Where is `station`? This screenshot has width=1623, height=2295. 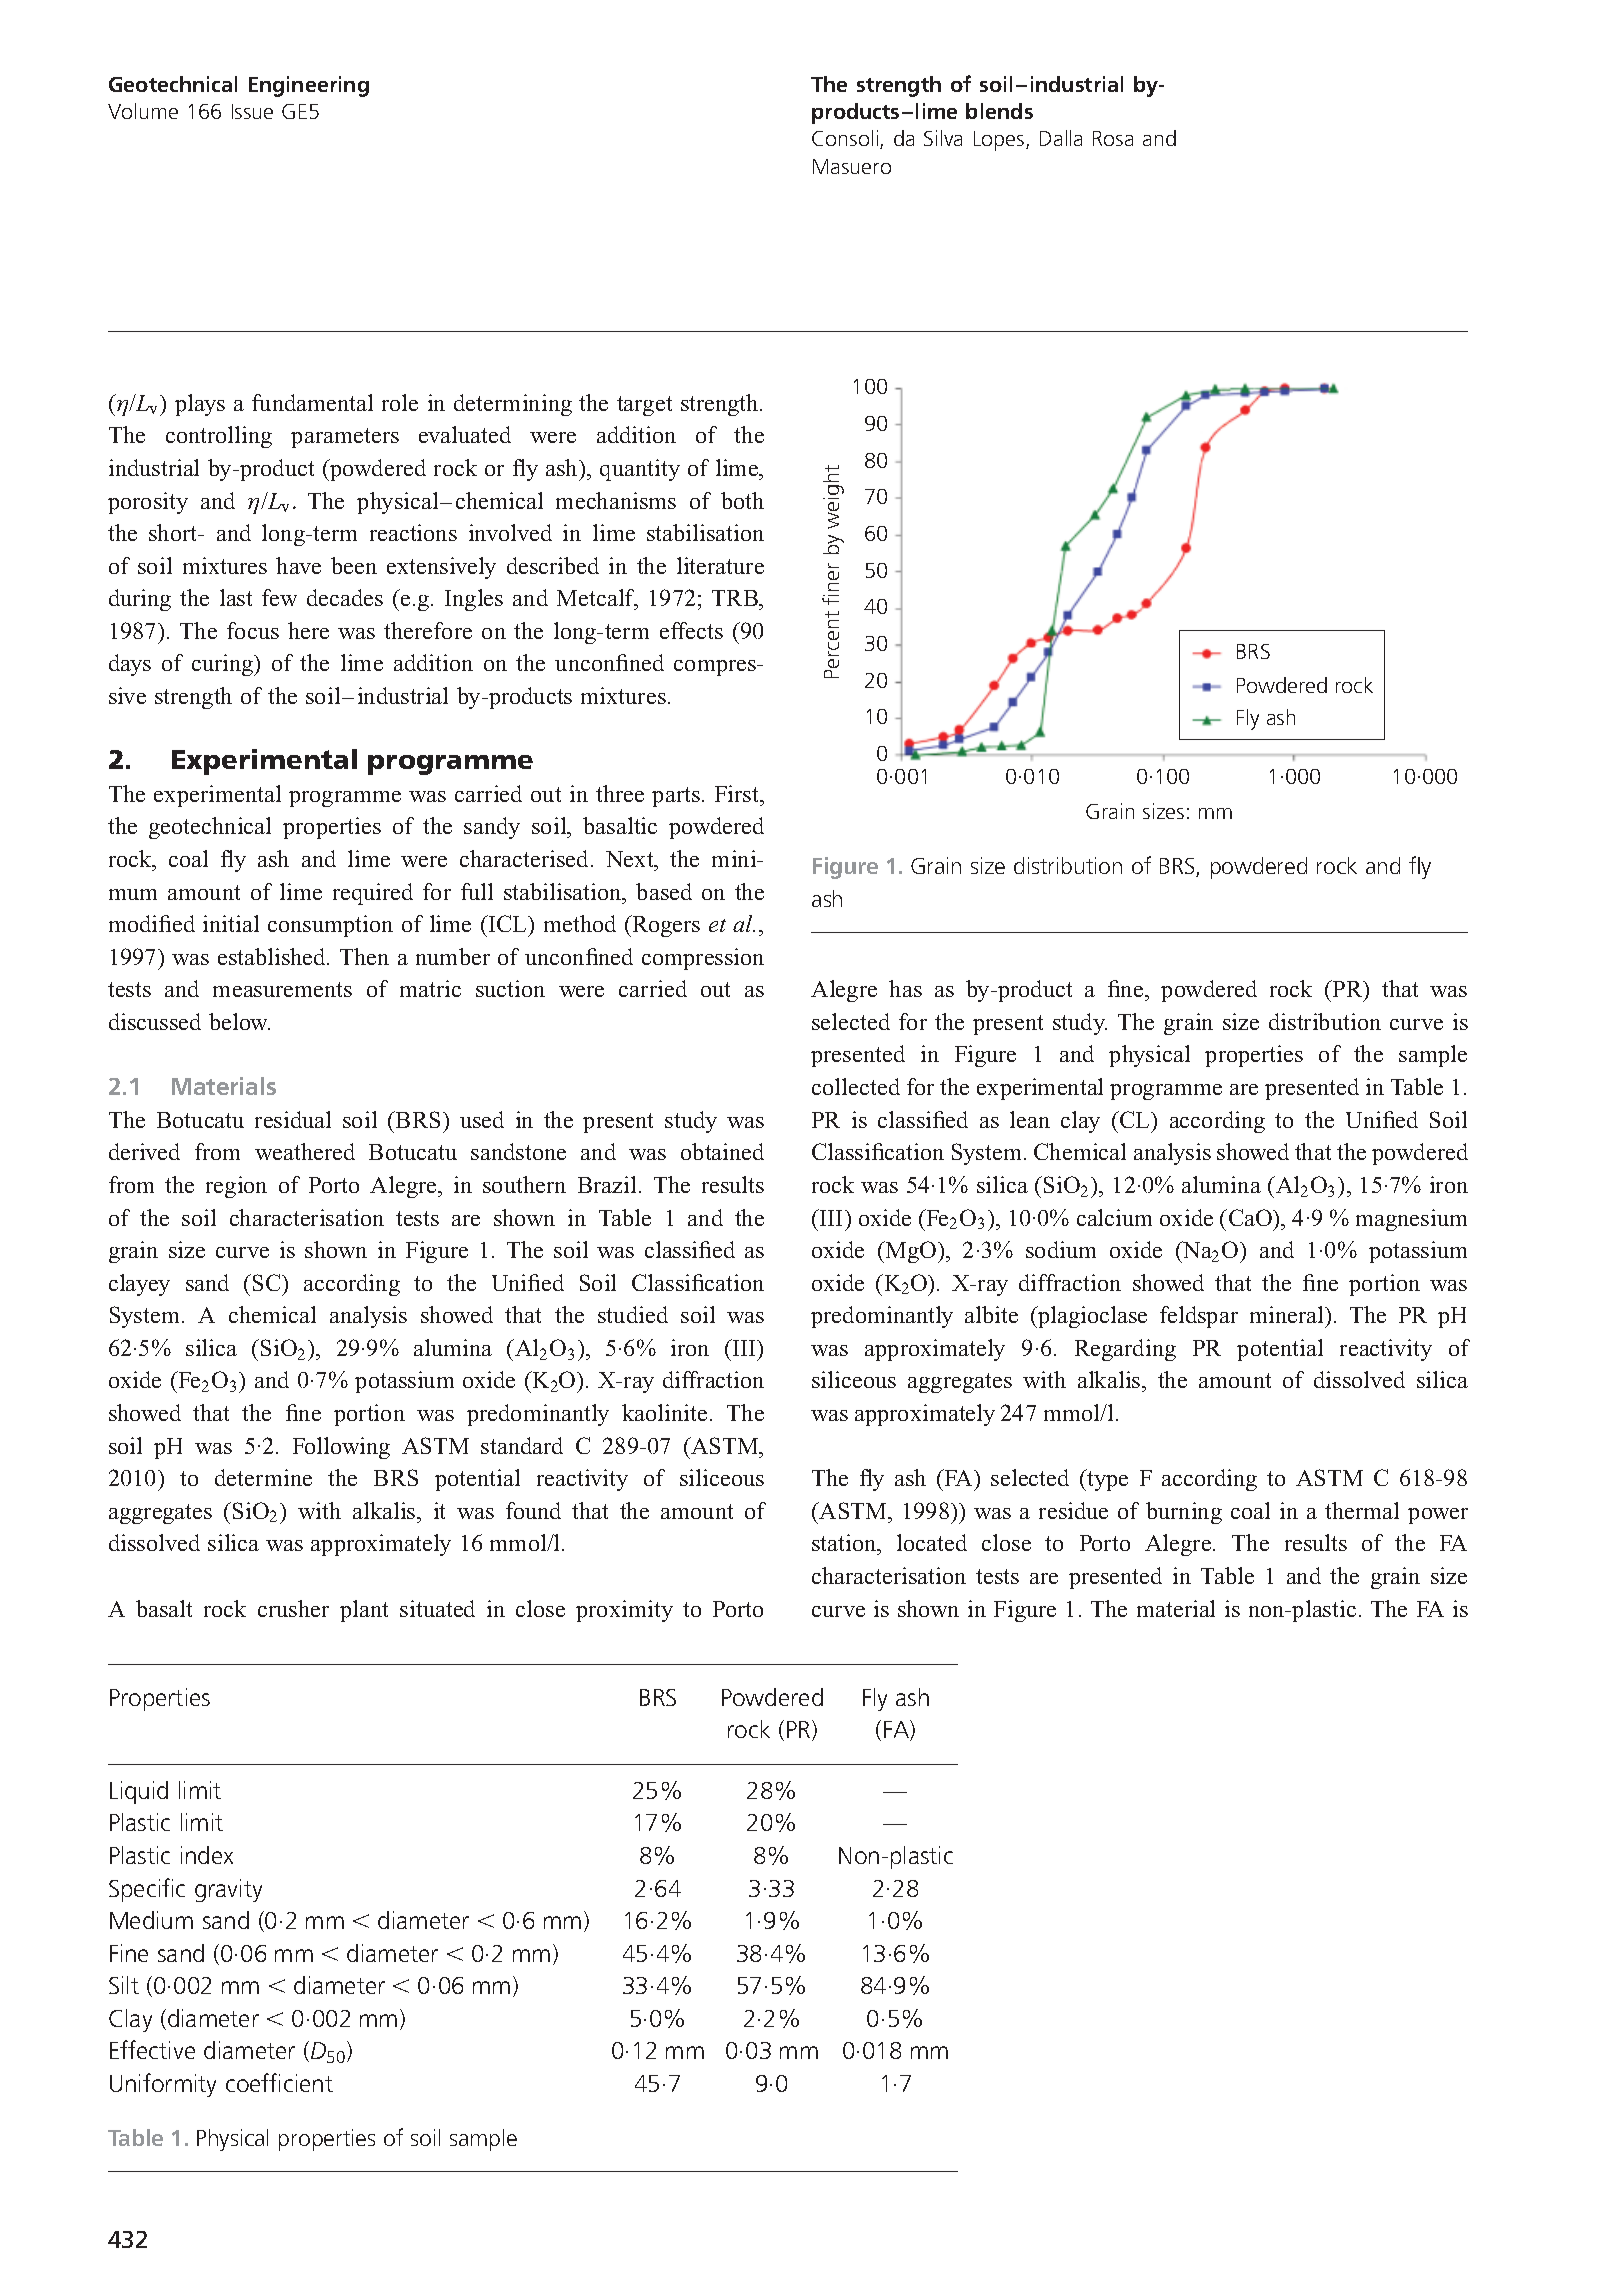
station is located at coordinates (845, 1544).
